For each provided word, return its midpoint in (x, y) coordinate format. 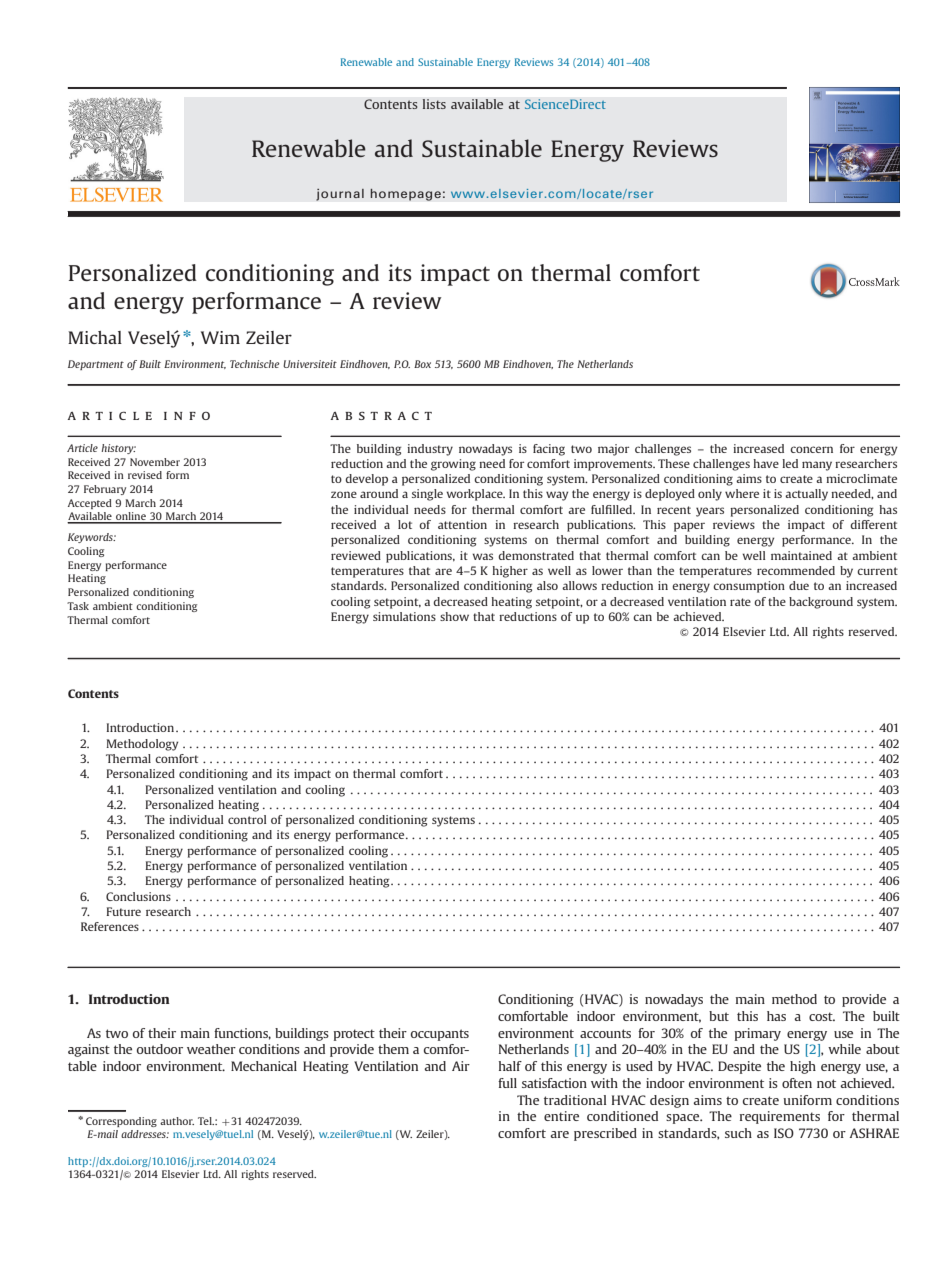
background (821, 603)
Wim (220, 337)
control (247, 819)
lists (434, 104)
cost (822, 1016)
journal (340, 194)
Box (422, 364)
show (454, 616)
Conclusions (138, 896)
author (177, 1121)
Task (78, 606)
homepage (405, 194)
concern (811, 449)
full (507, 1083)
